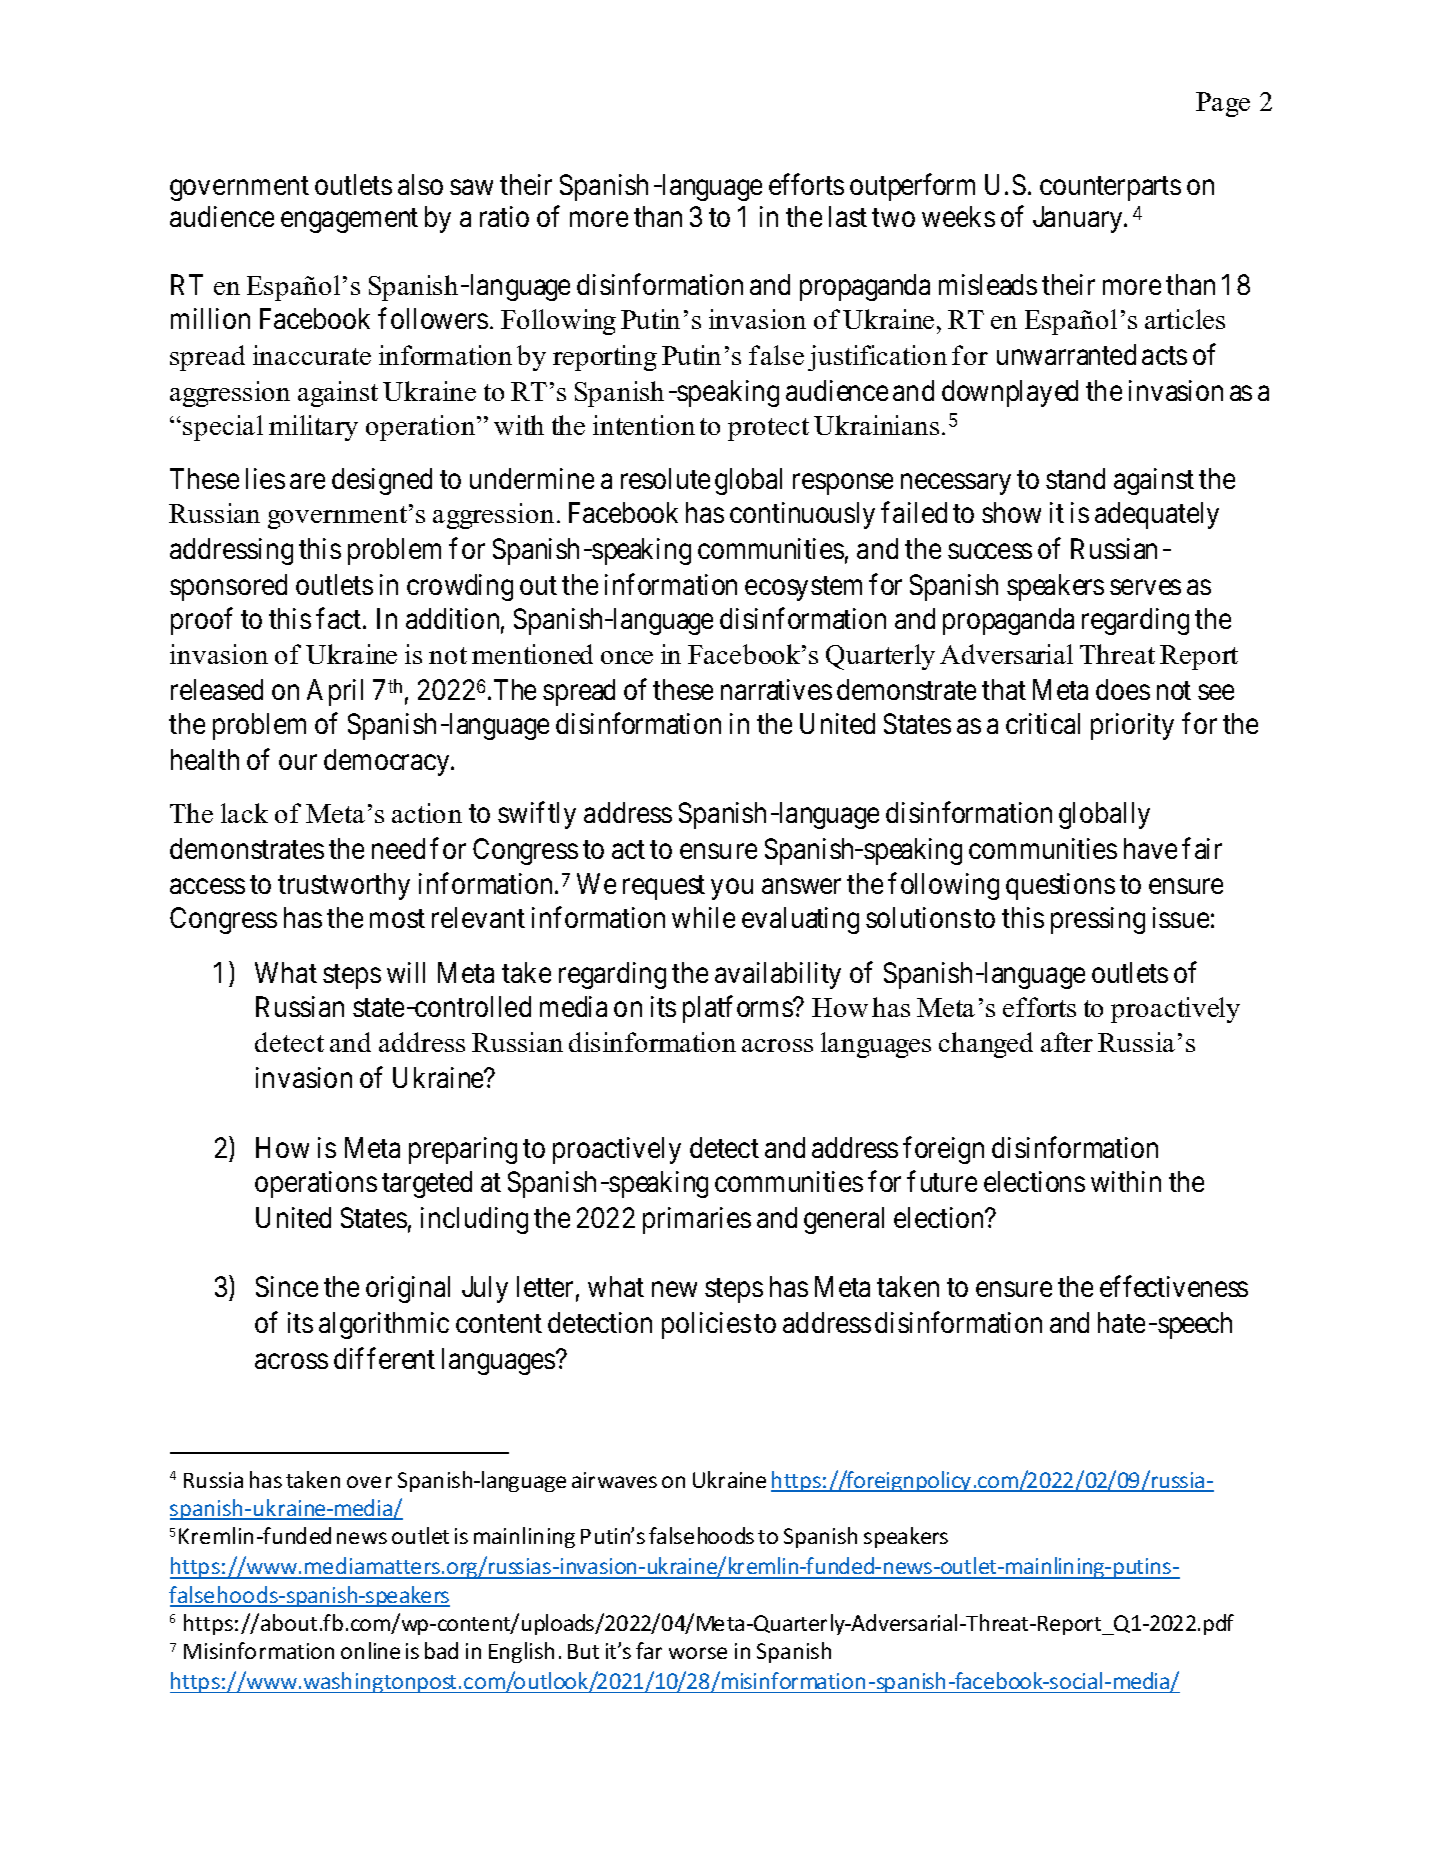 Image resolution: width=1440 pixels, height=1863 pixels. I want to click on online, so click(370, 1650).
